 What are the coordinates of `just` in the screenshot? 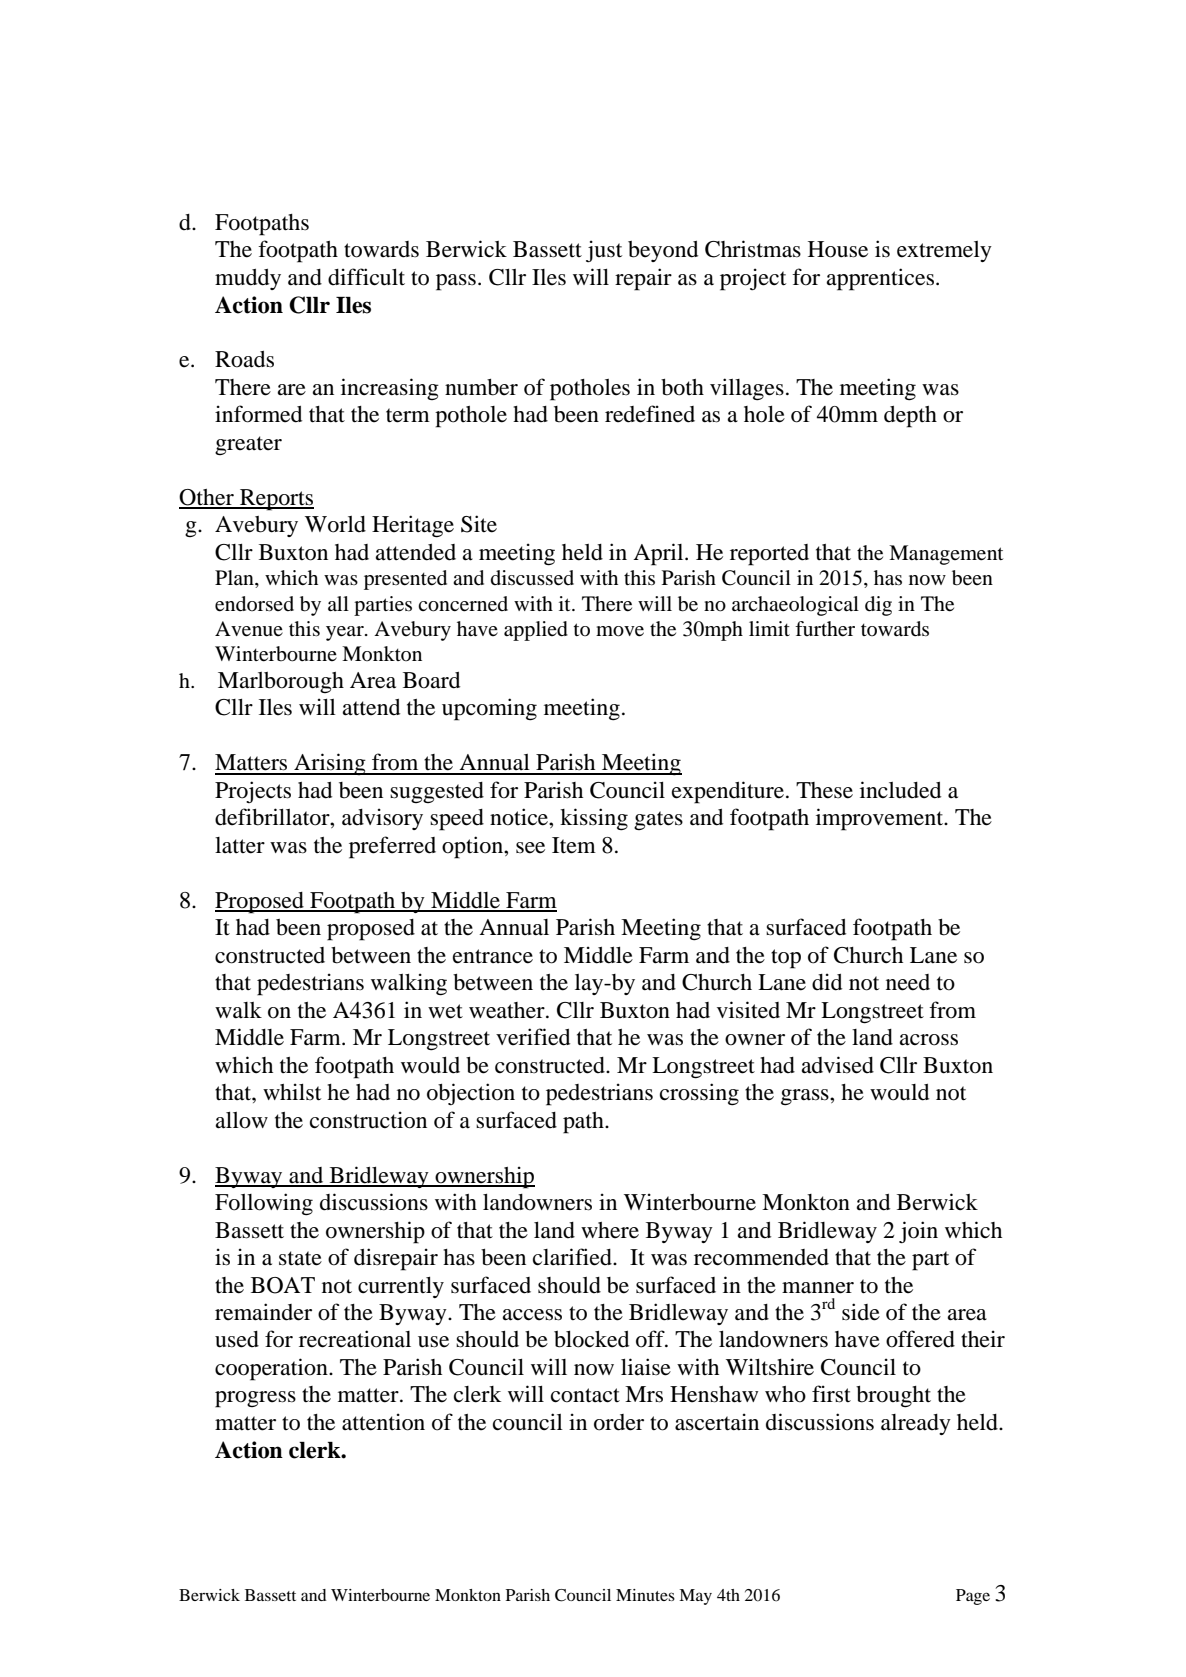 It's located at (604, 251).
